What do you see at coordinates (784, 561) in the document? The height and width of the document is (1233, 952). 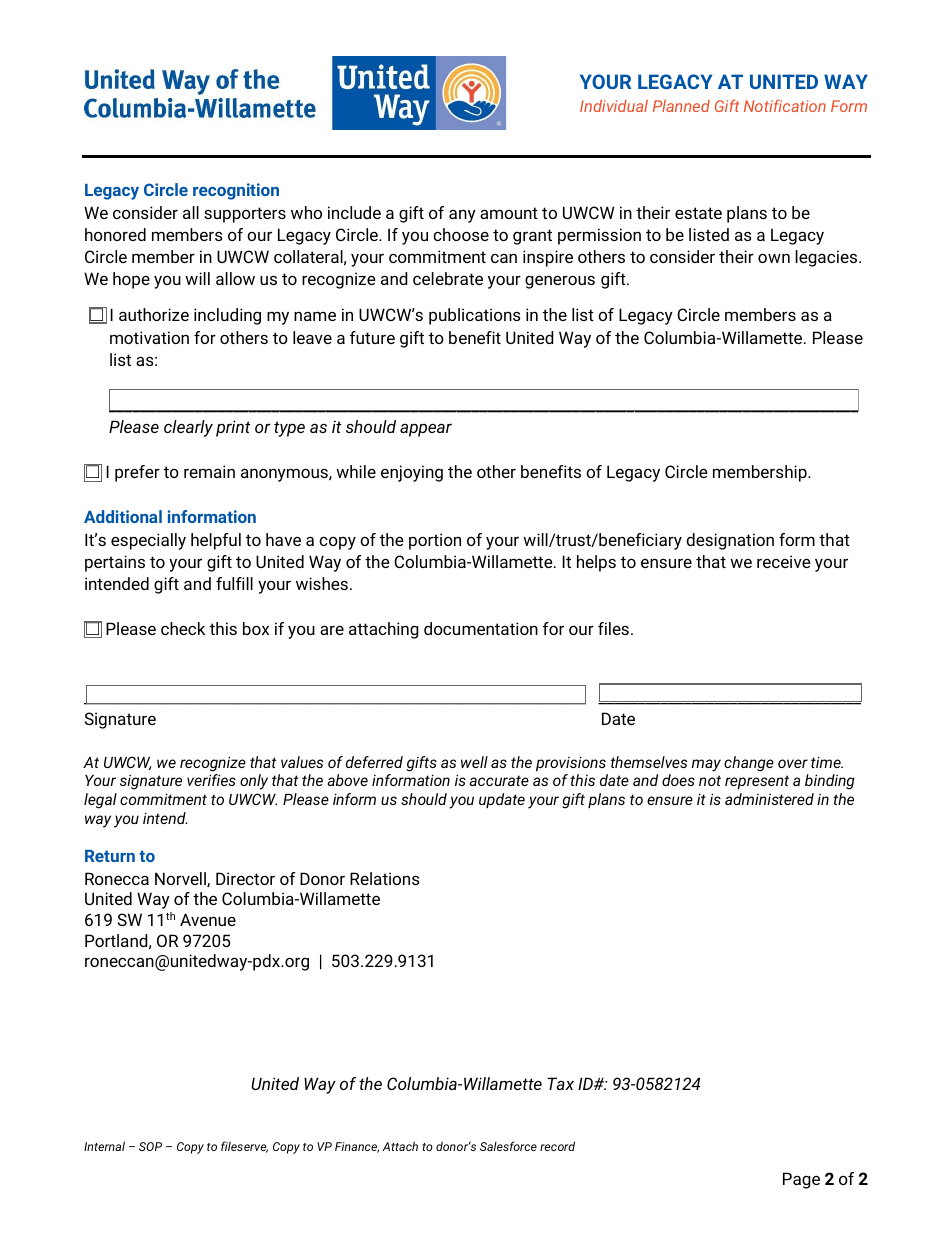 I see `receive` at bounding box center [784, 561].
